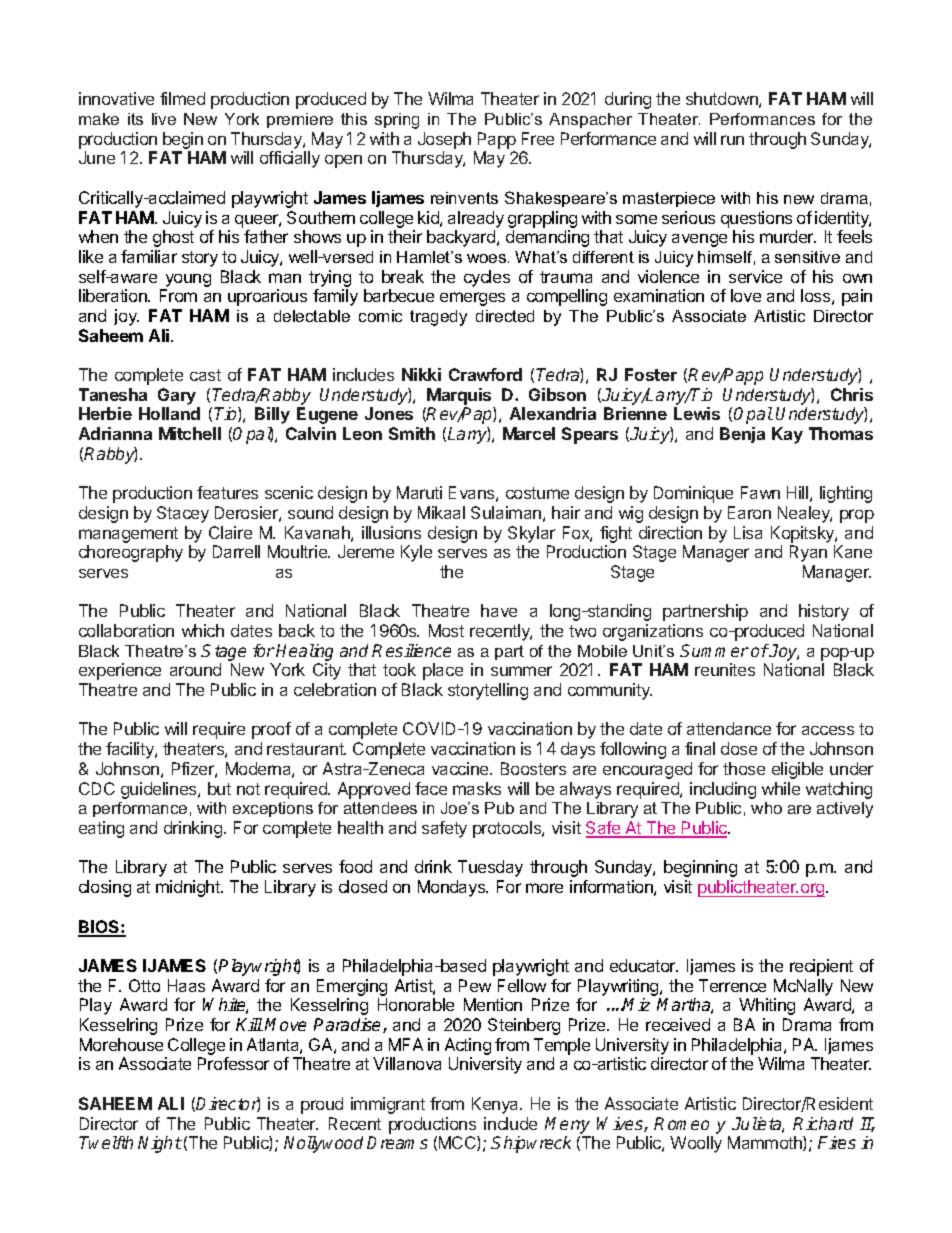 Image resolution: width=952 pixels, height=1233 pixels. I want to click on which, so click(203, 630).
